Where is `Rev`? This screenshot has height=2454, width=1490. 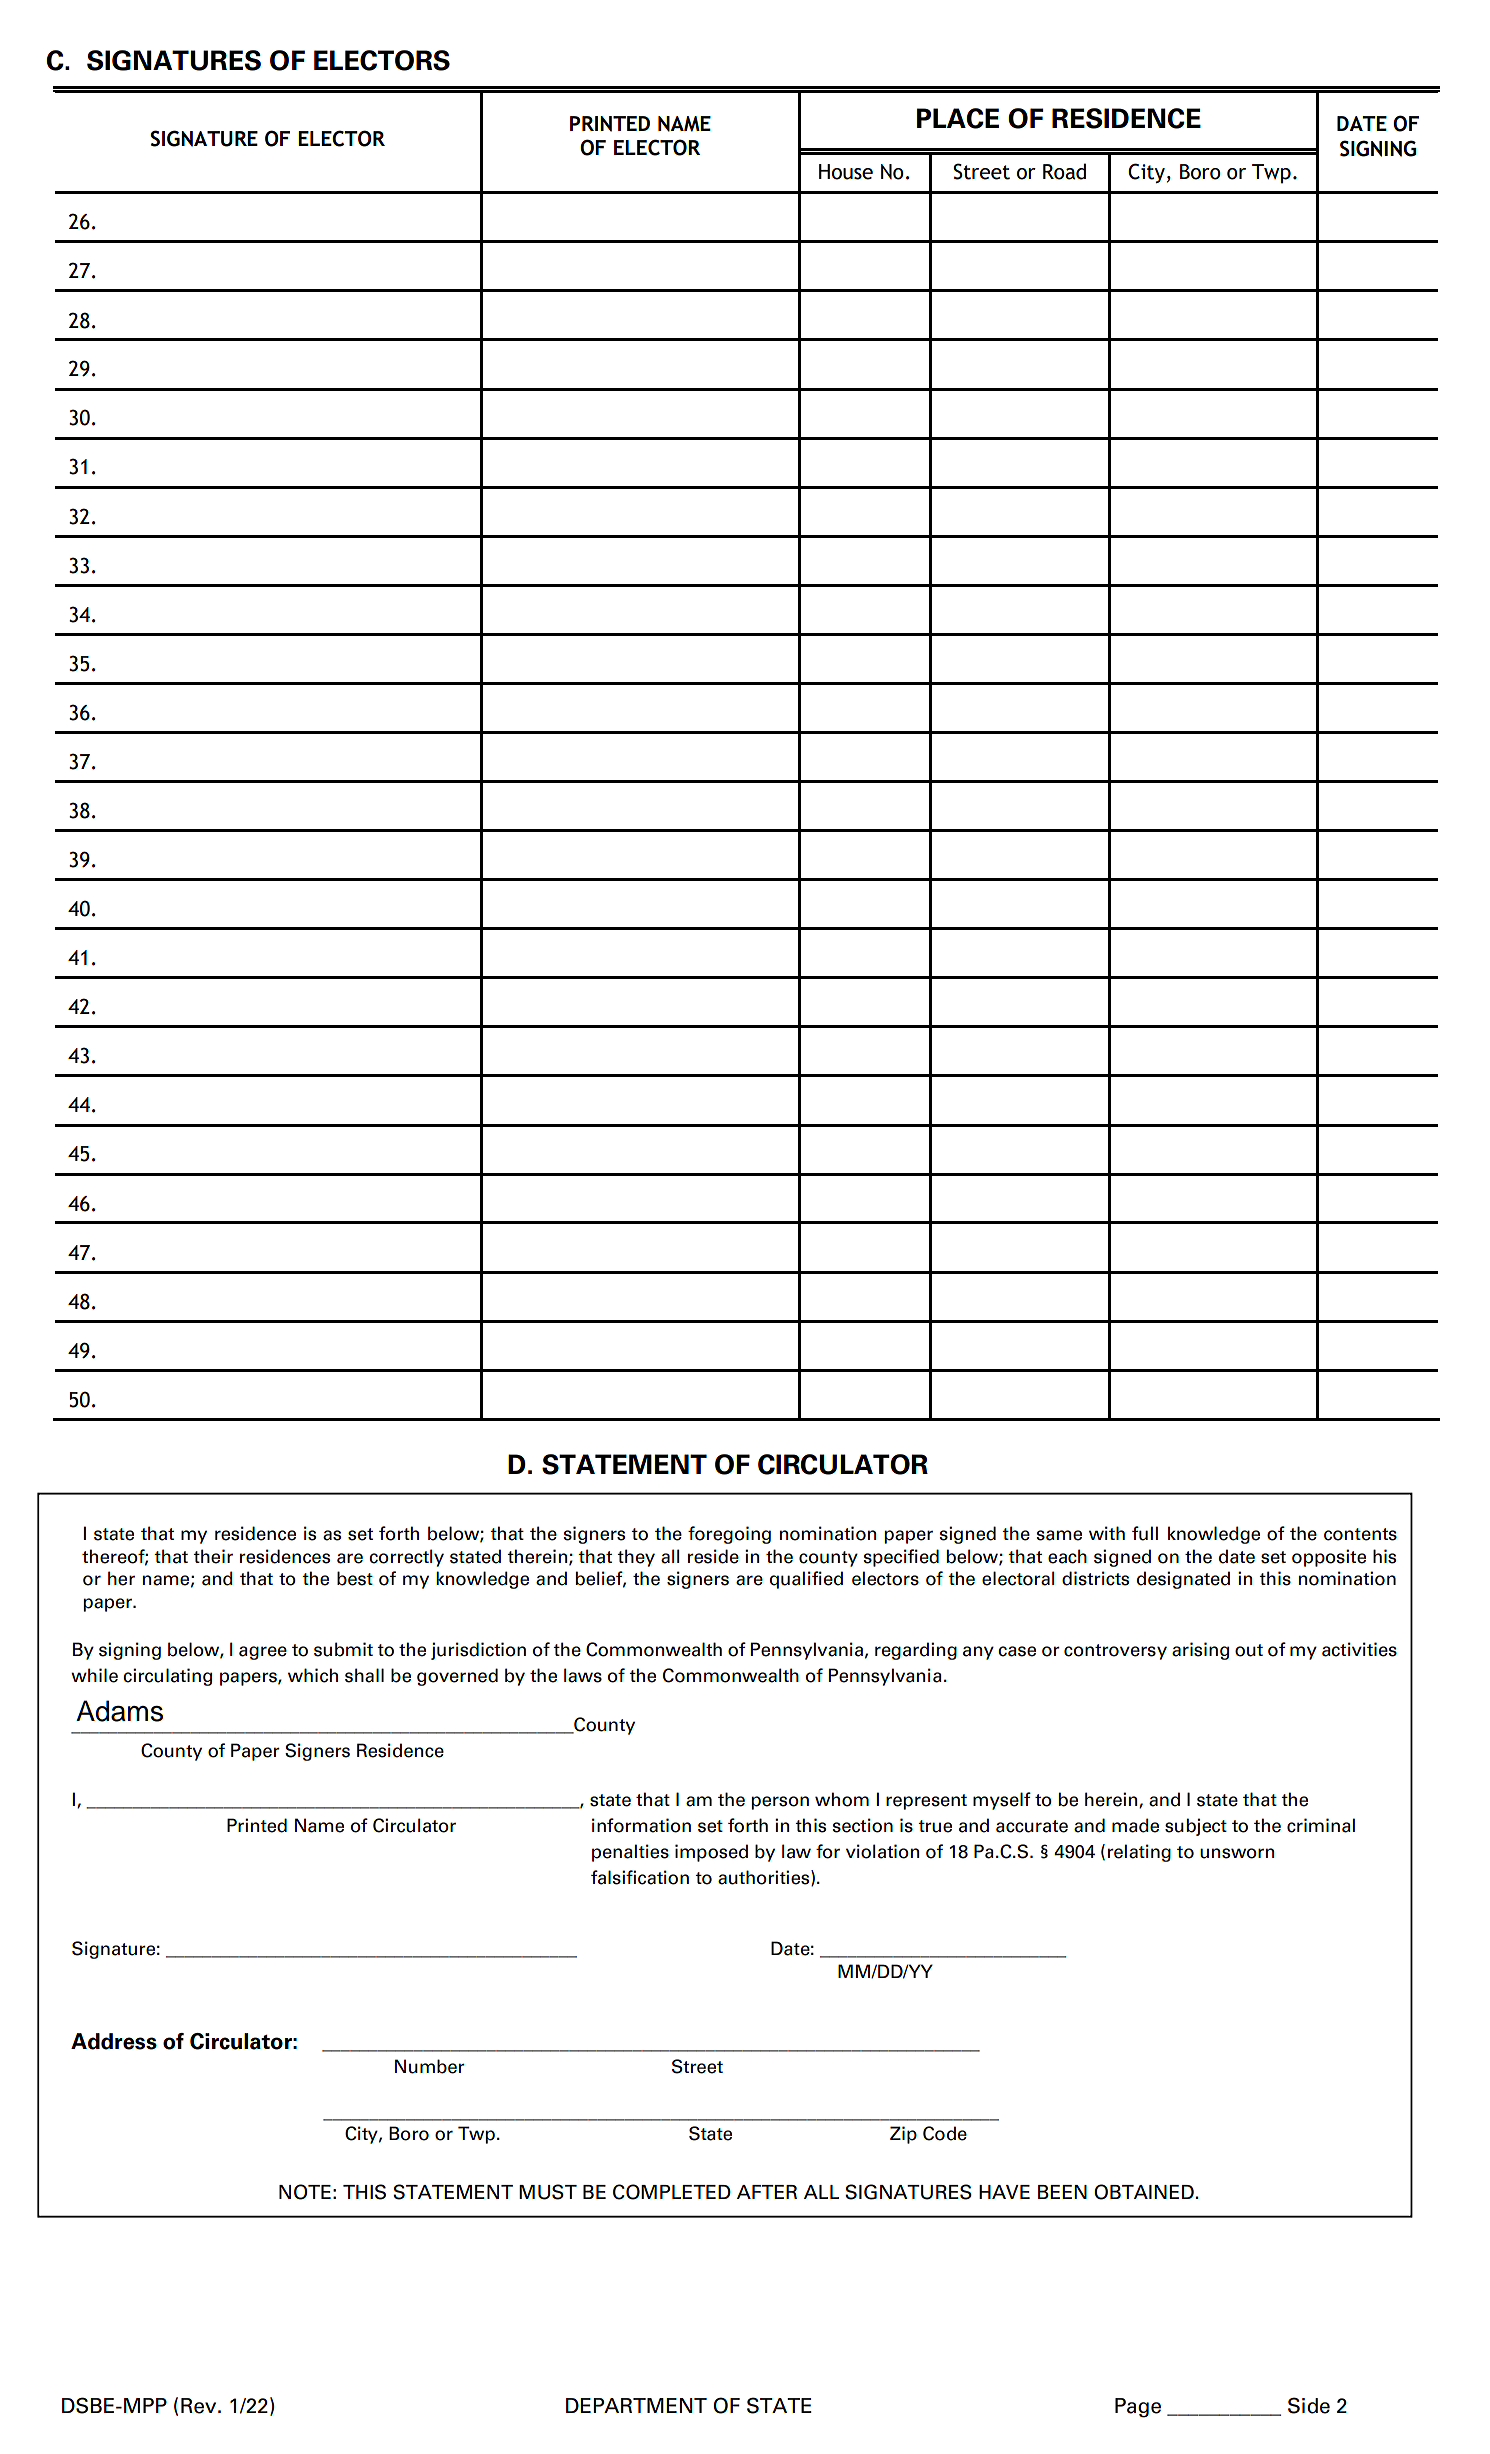
Rev is located at coordinates (200, 2406).
